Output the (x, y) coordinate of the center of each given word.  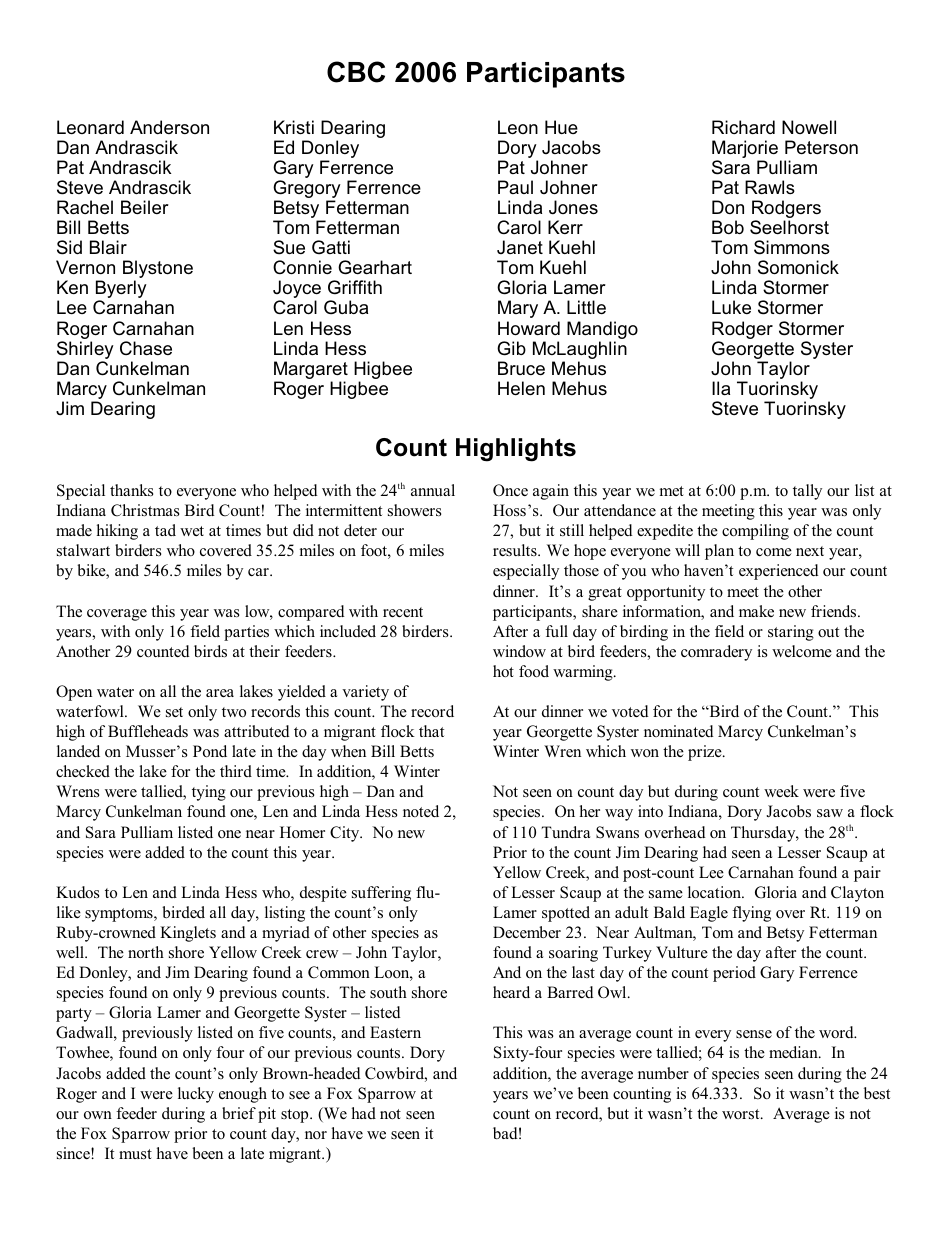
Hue (561, 127)
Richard (743, 127)
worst (742, 1114)
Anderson (169, 127)
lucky (196, 1095)
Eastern (395, 1032)
